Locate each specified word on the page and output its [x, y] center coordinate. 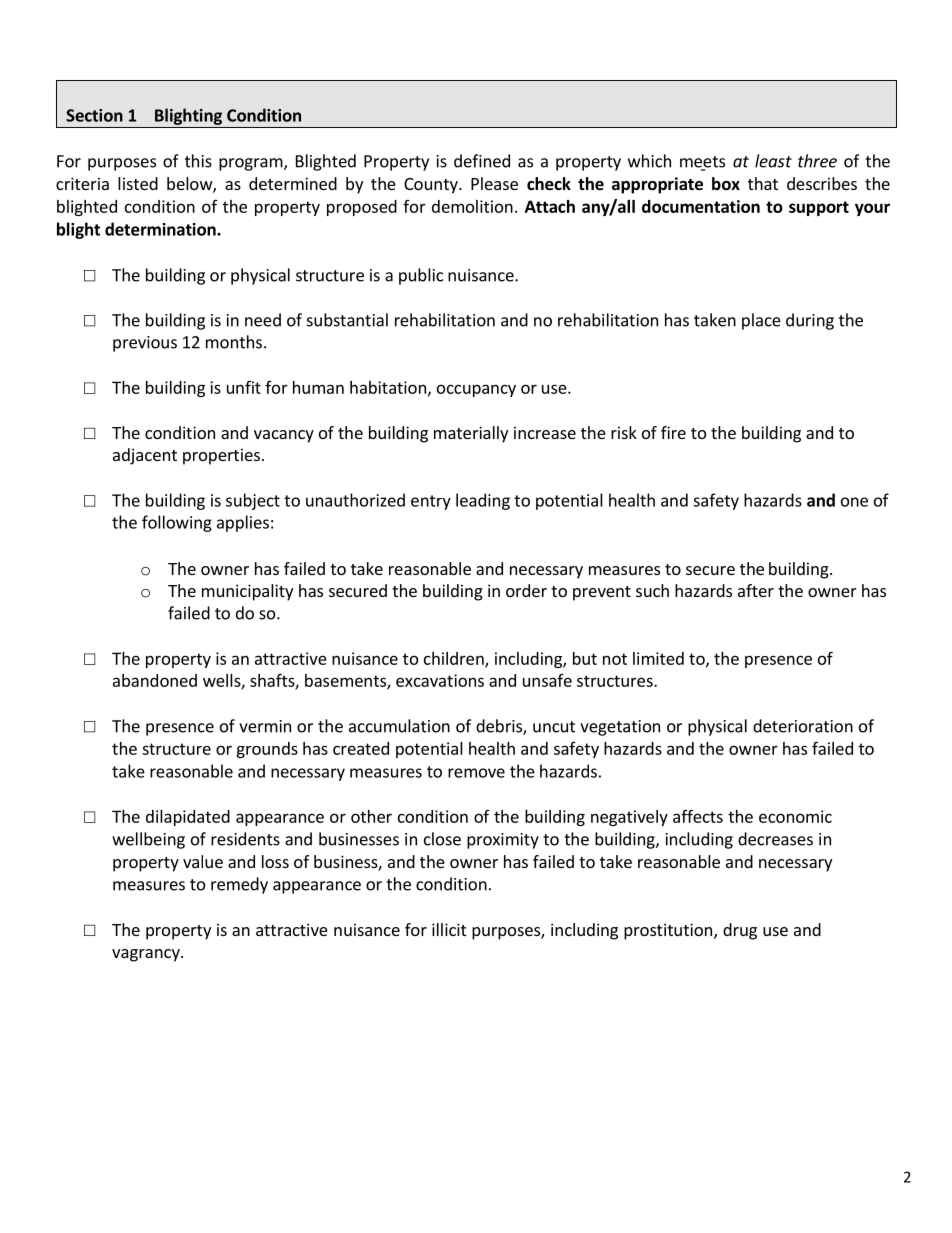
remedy [239, 885]
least [773, 161]
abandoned [155, 680]
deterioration [803, 726]
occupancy [476, 390]
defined [482, 161]
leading [483, 501]
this [198, 161]
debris [500, 727]
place [761, 321]
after [756, 590]
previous [145, 344]
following [177, 523]
